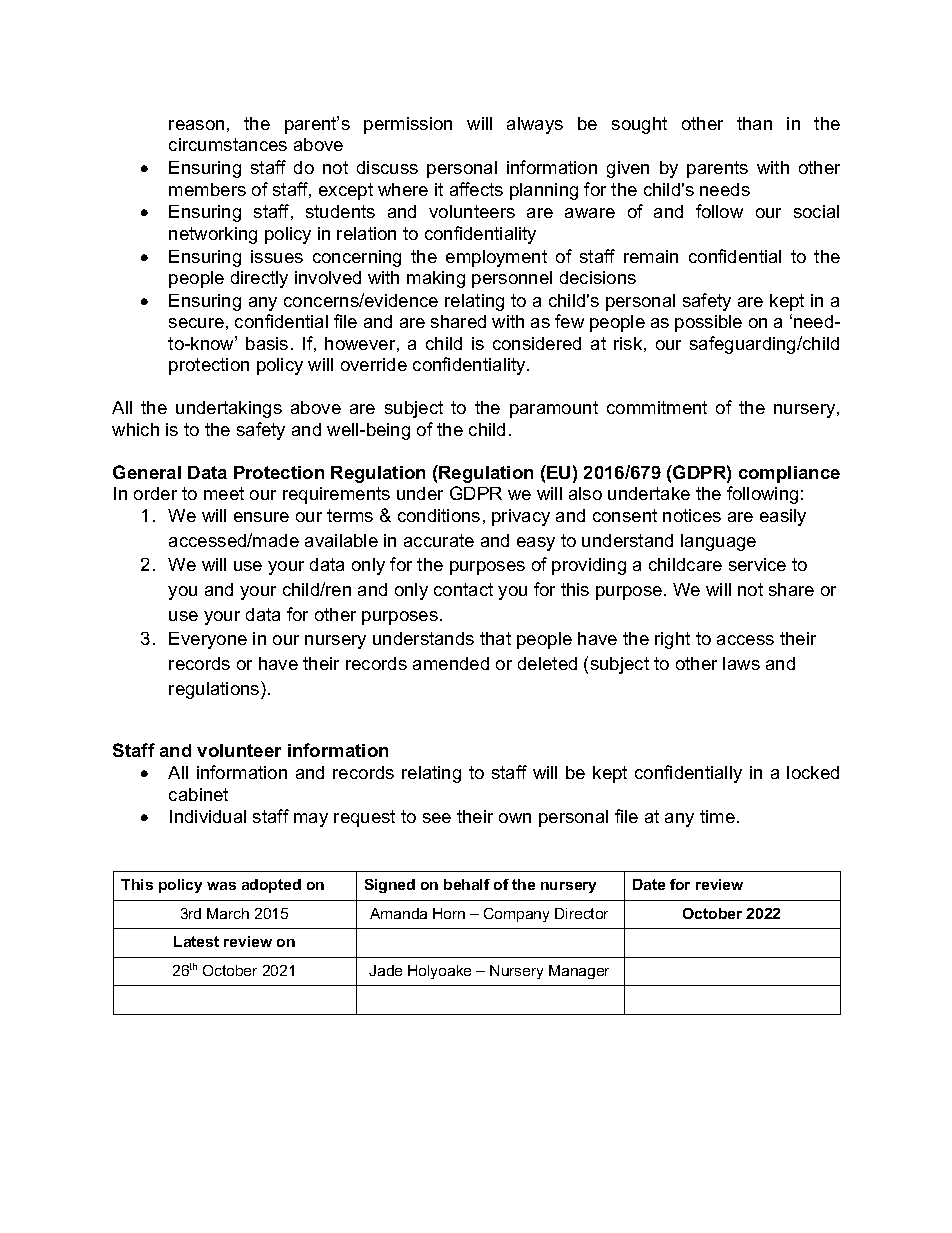 The image size is (952, 1233). Describe the element at coordinates (476, 189) in the page. I see `affects` at that location.
